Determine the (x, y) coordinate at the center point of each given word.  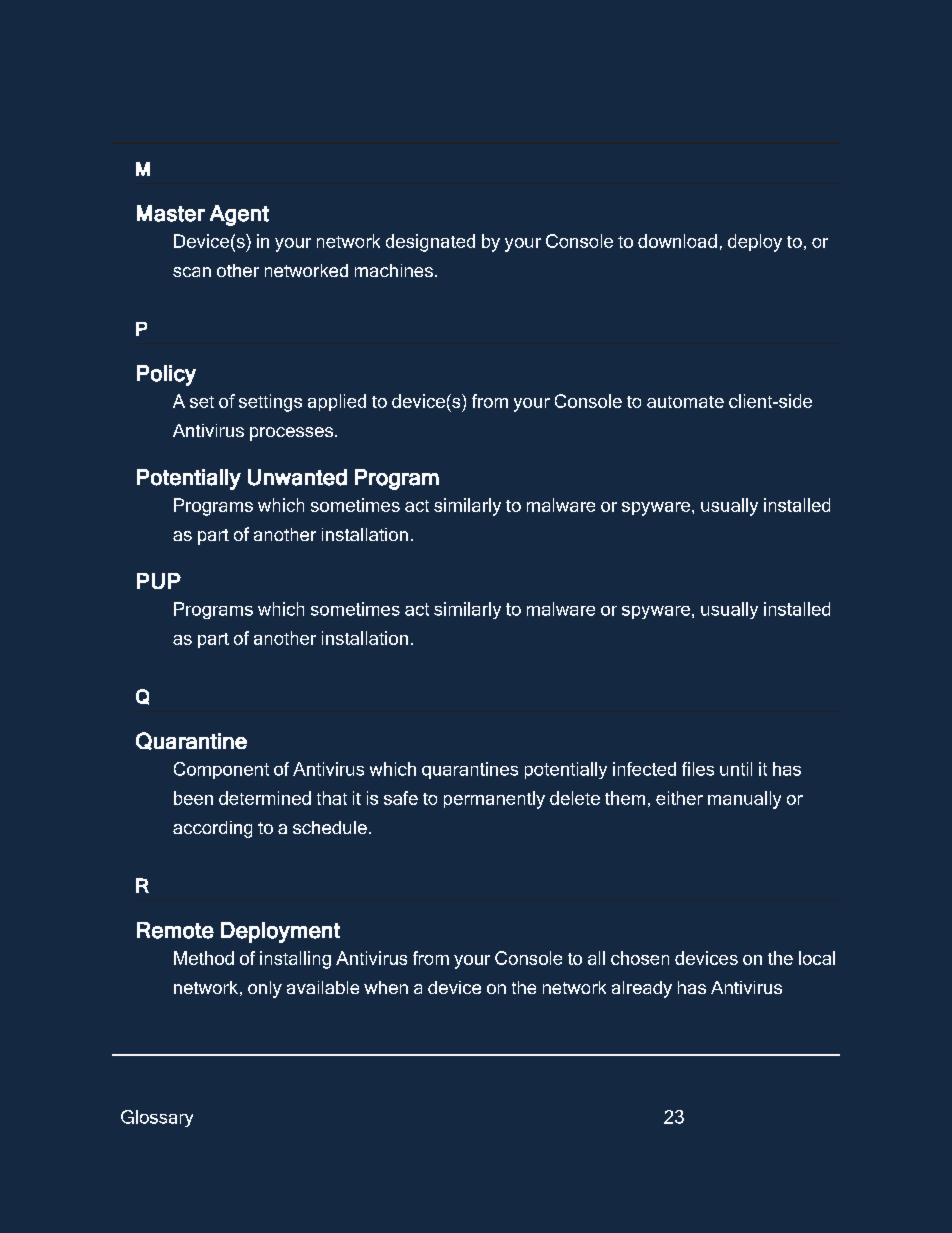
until (736, 769)
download (677, 241)
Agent (239, 215)
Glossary (157, 1118)
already (642, 989)
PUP (159, 581)
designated (430, 243)
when (386, 987)
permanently (494, 800)
